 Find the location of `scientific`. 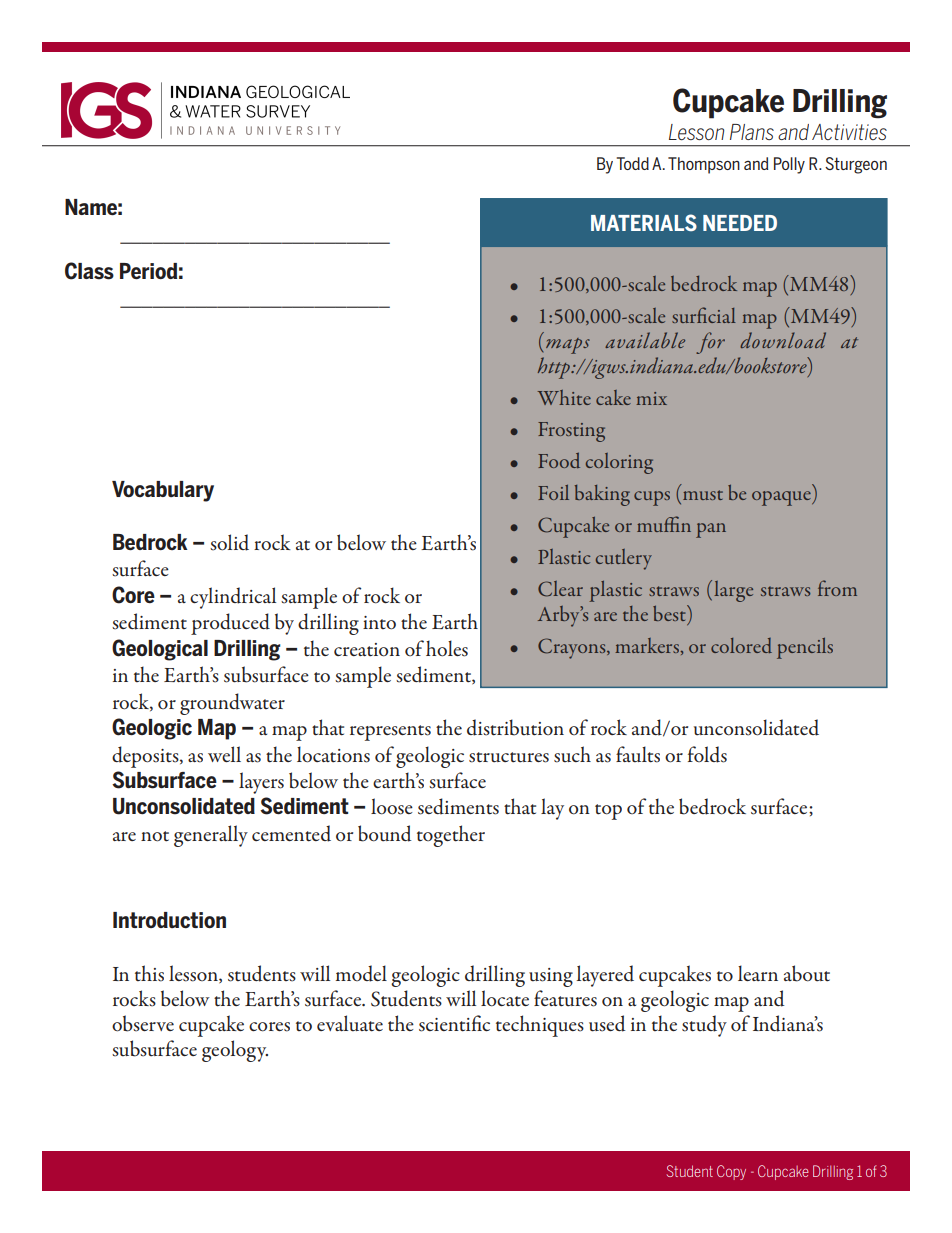

scientific is located at coordinates (454, 1023).
